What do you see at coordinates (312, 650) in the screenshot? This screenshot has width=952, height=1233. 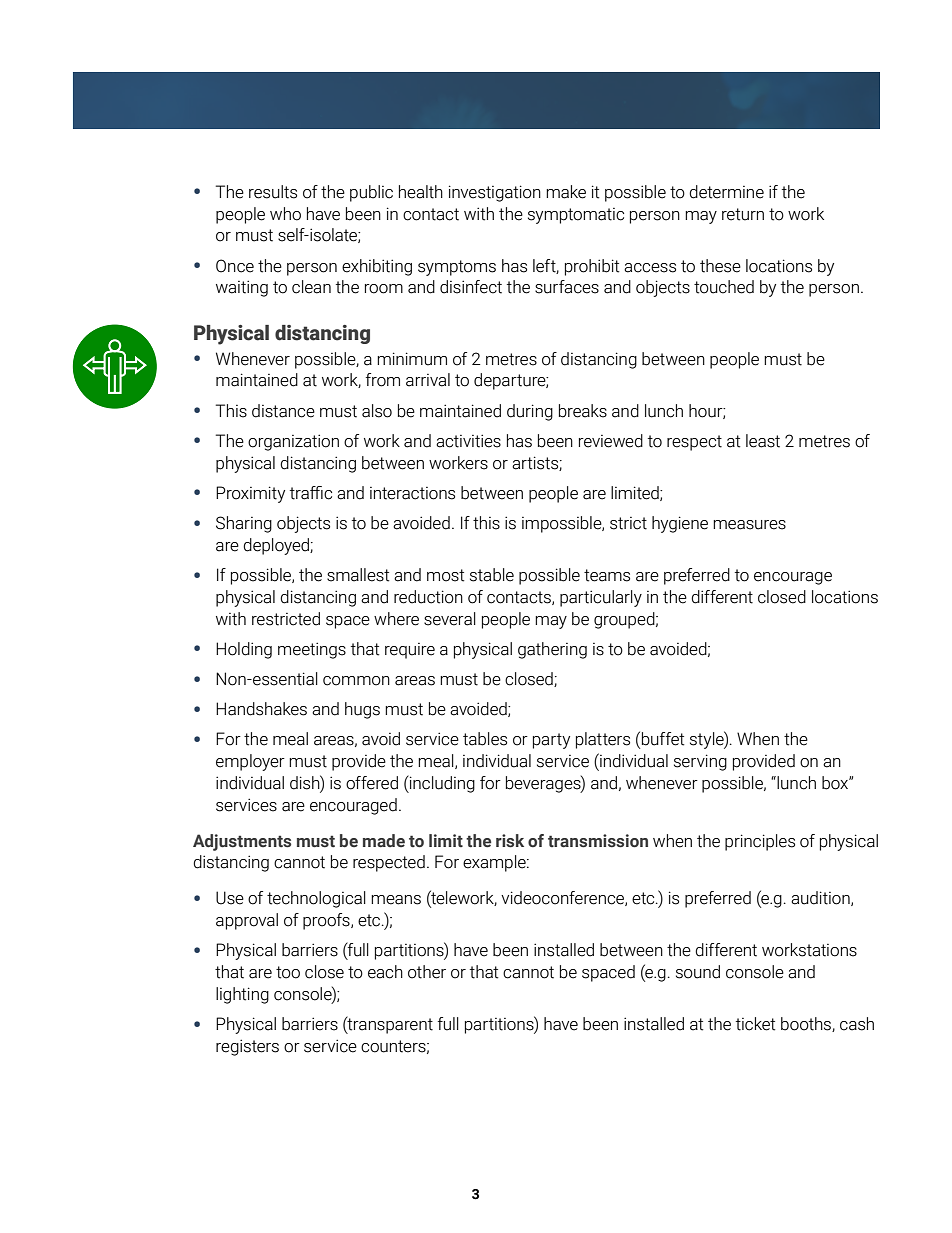 I see `meetings` at bounding box center [312, 650].
